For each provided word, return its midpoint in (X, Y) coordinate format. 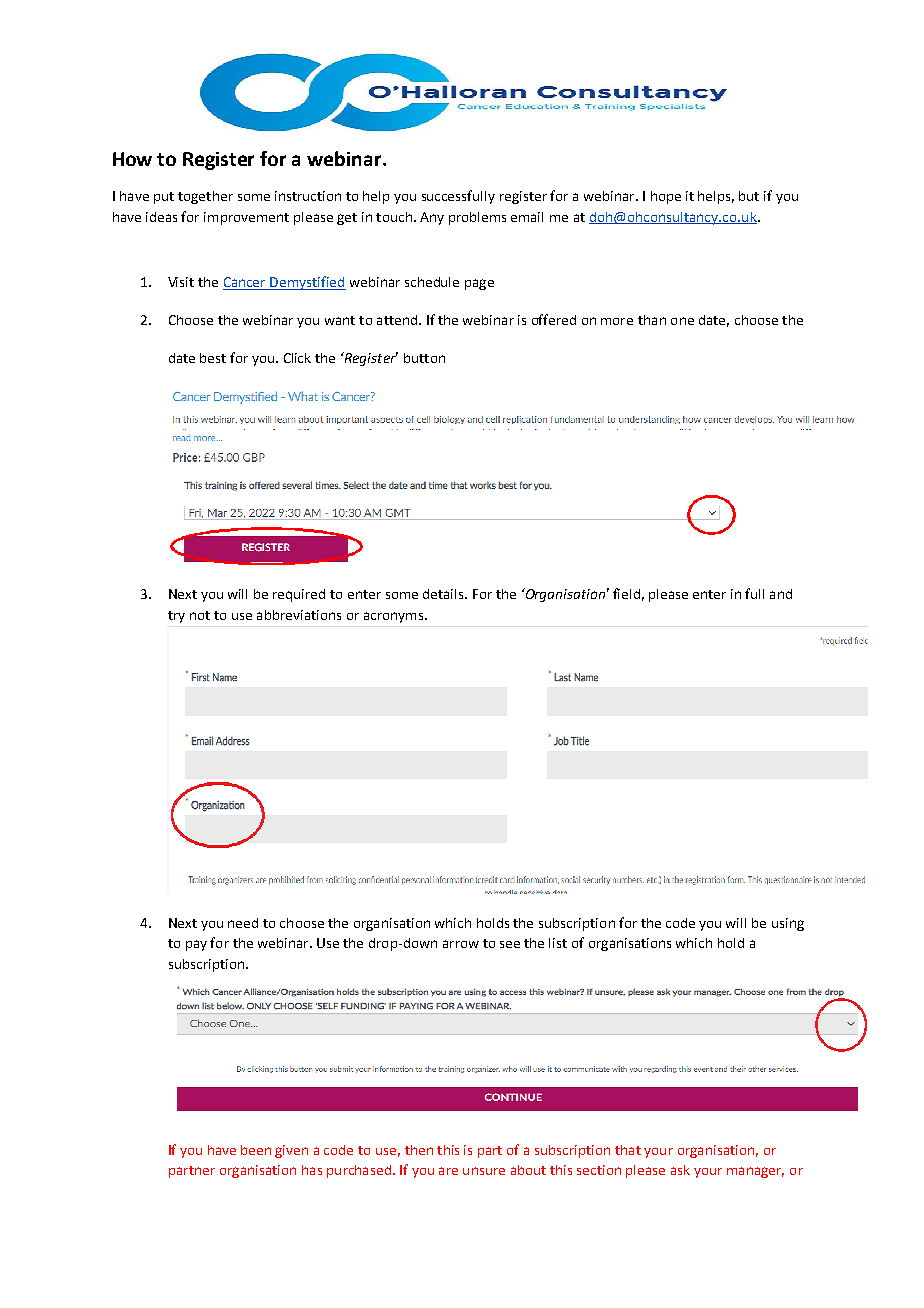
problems (477, 218)
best (213, 358)
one (682, 321)
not (200, 615)
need (243, 923)
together (205, 197)
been (256, 1150)
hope (666, 197)
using (788, 924)
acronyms (395, 617)
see (510, 944)
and (781, 594)
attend (398, 320)
